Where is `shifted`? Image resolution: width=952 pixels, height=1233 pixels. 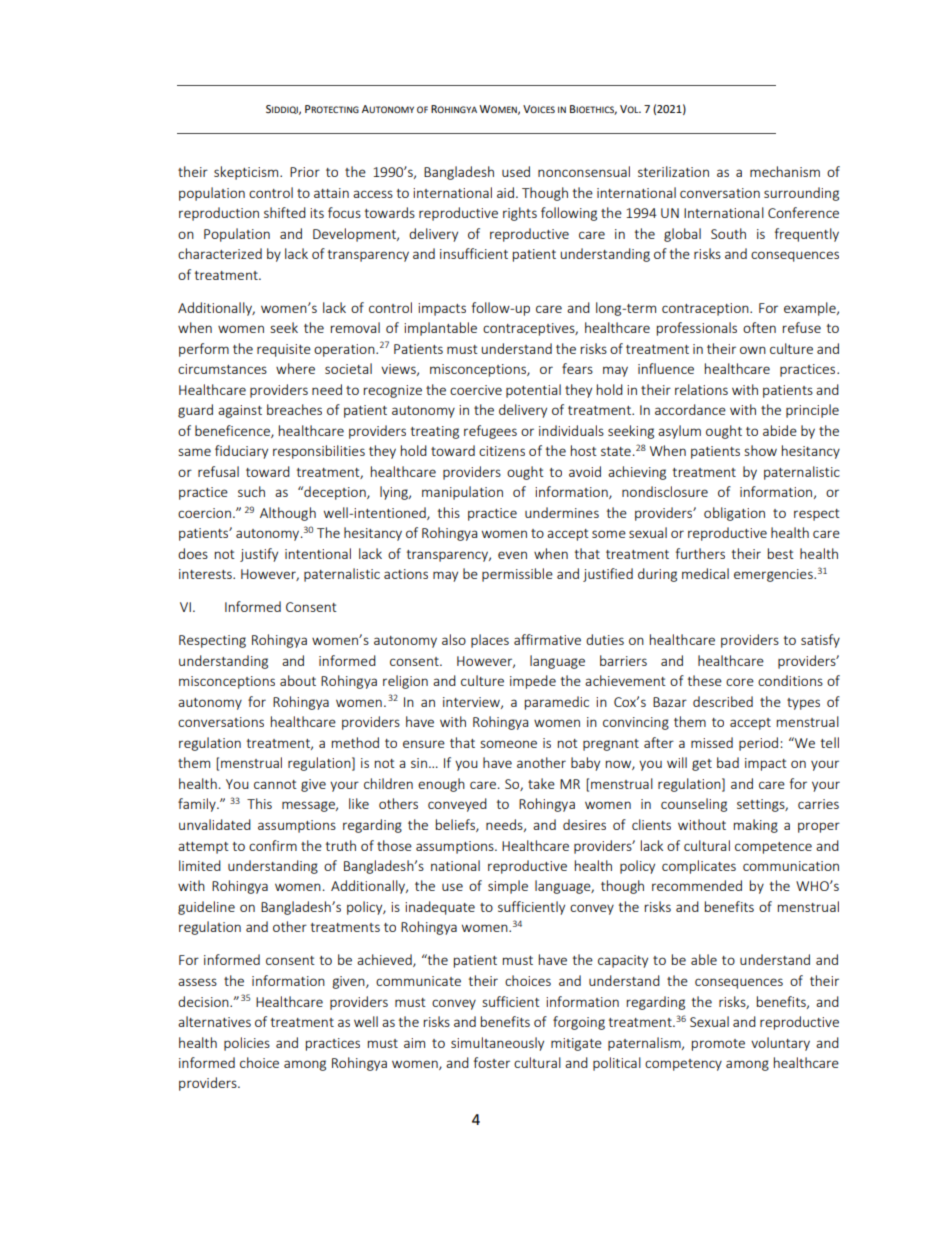 shifted is located at coordinates (285, 212).
